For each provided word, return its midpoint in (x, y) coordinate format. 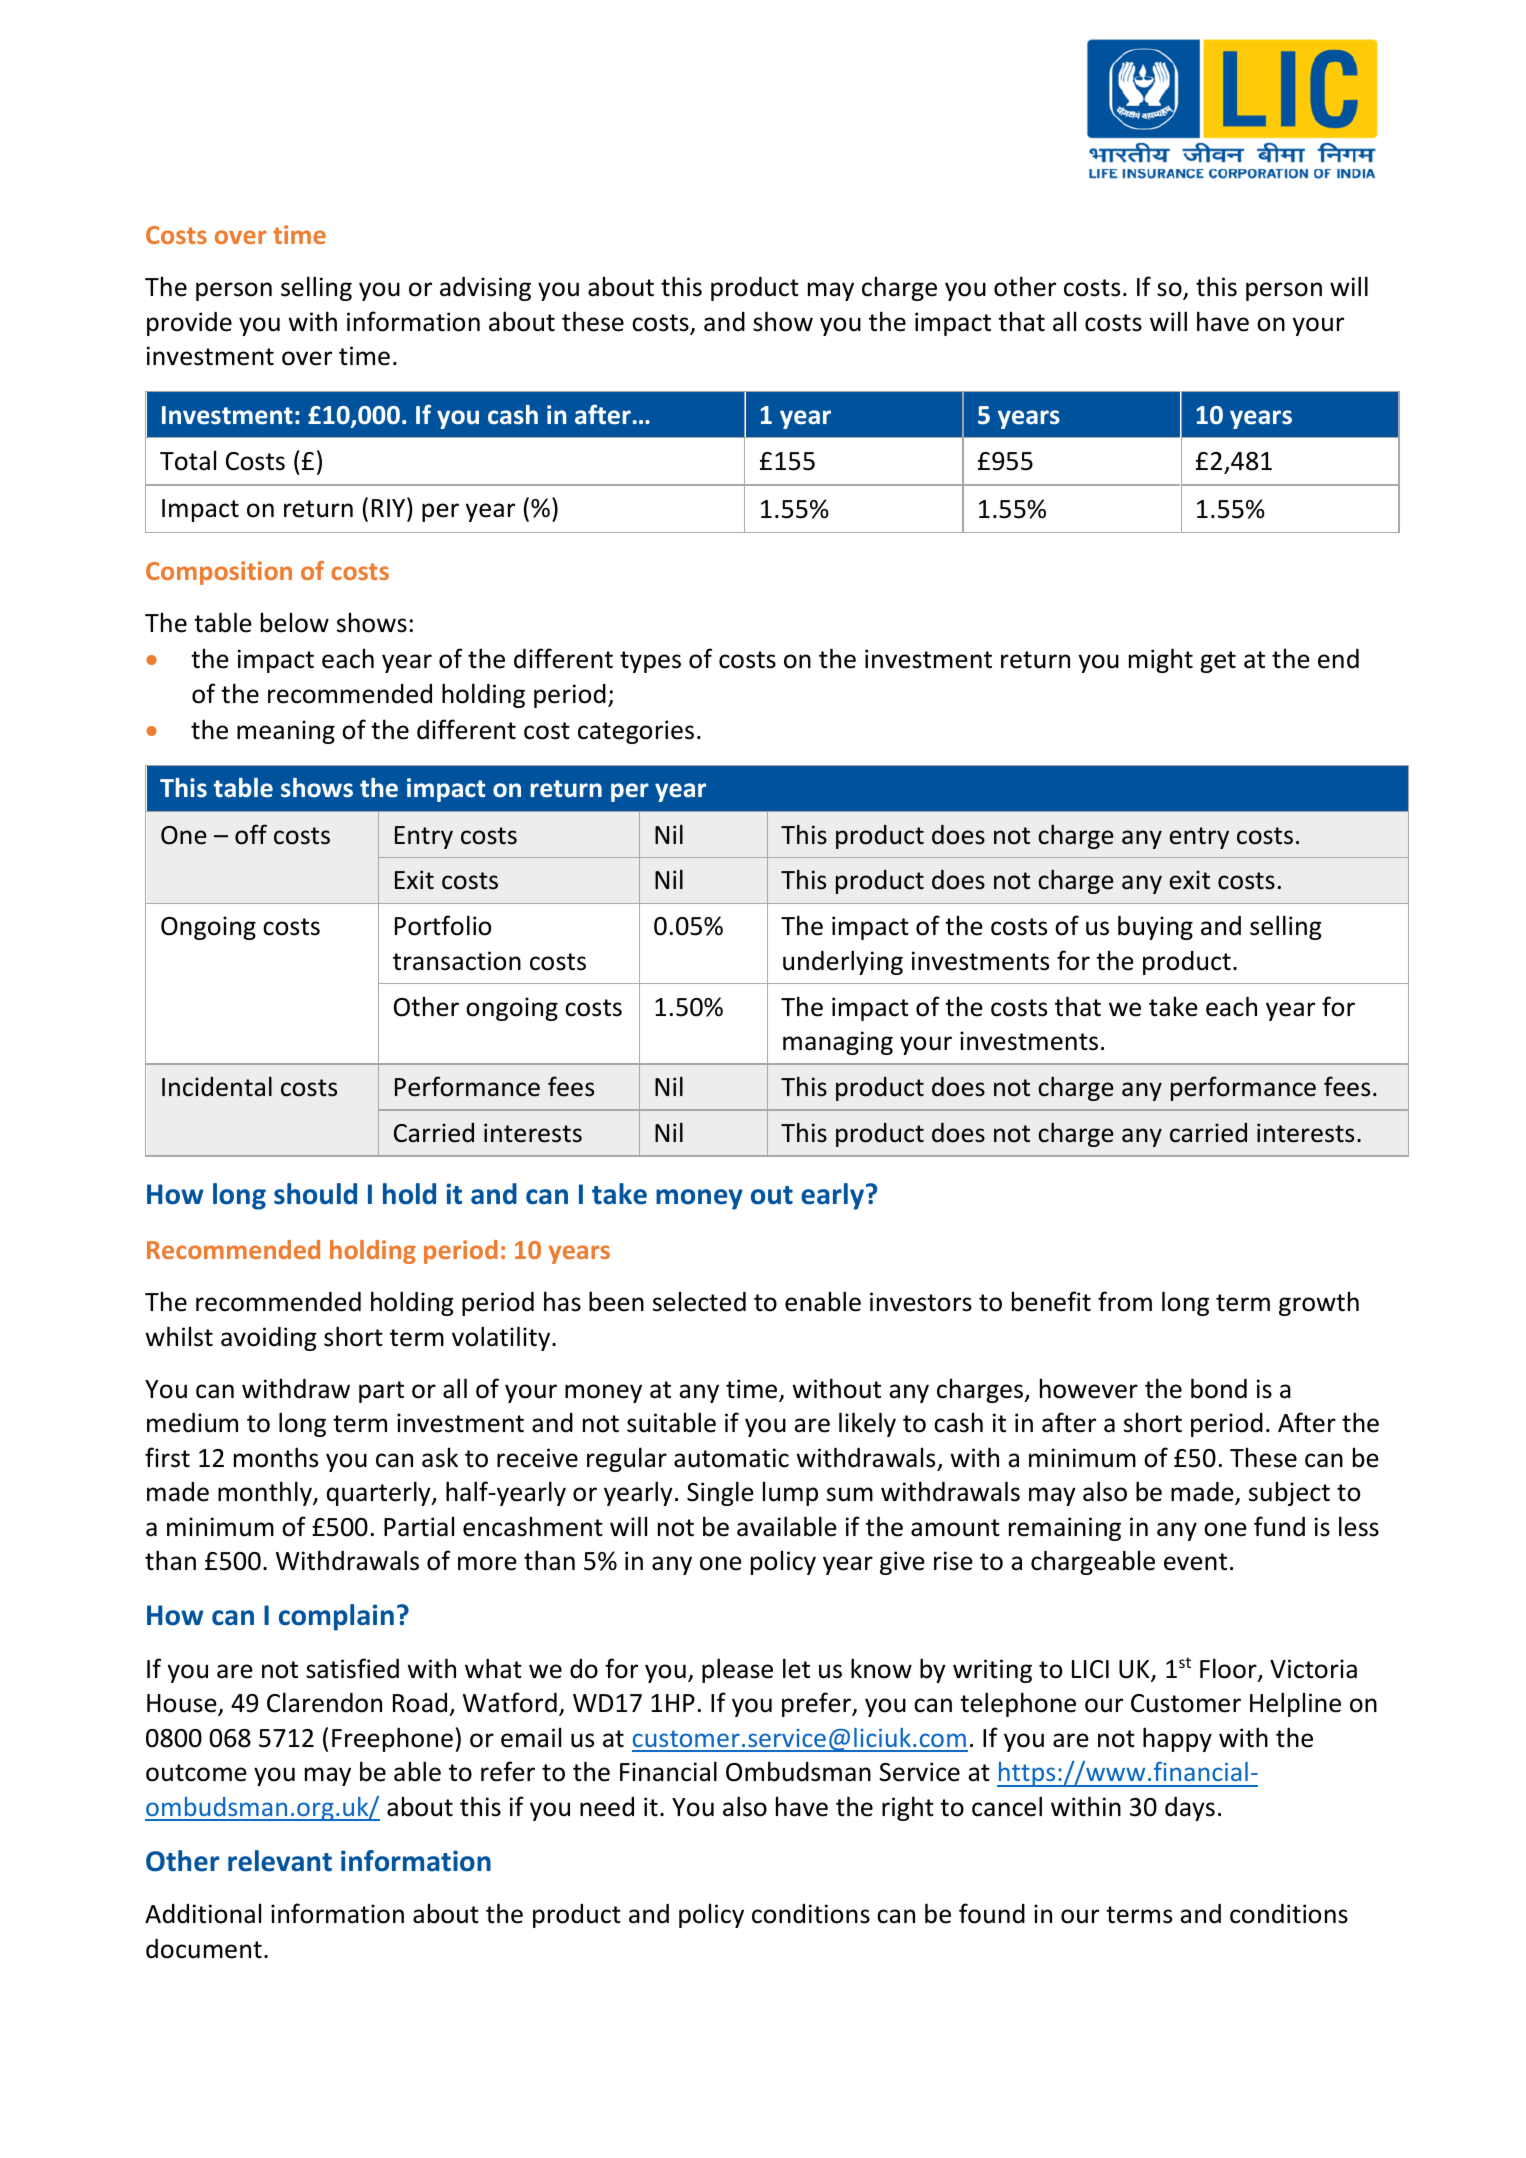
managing (838, 1043)
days (1190, 1809)
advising (485, 289)
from (1125, 1301)
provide (189, 324)
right (908, 1808)
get (1218, 662)
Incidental (217, 1086)
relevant (280, 1861)
